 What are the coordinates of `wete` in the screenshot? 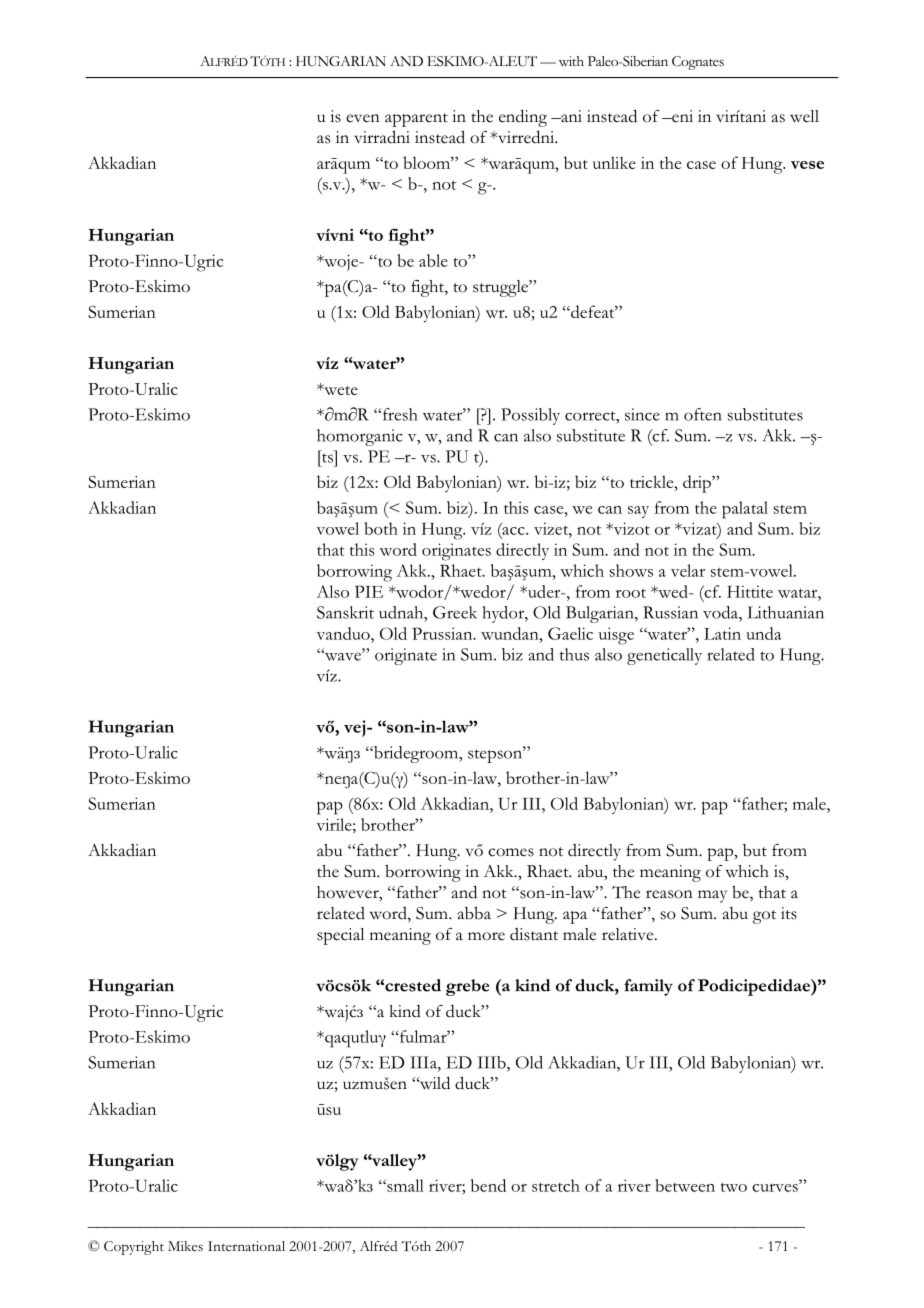 It's located at (340, 389).
